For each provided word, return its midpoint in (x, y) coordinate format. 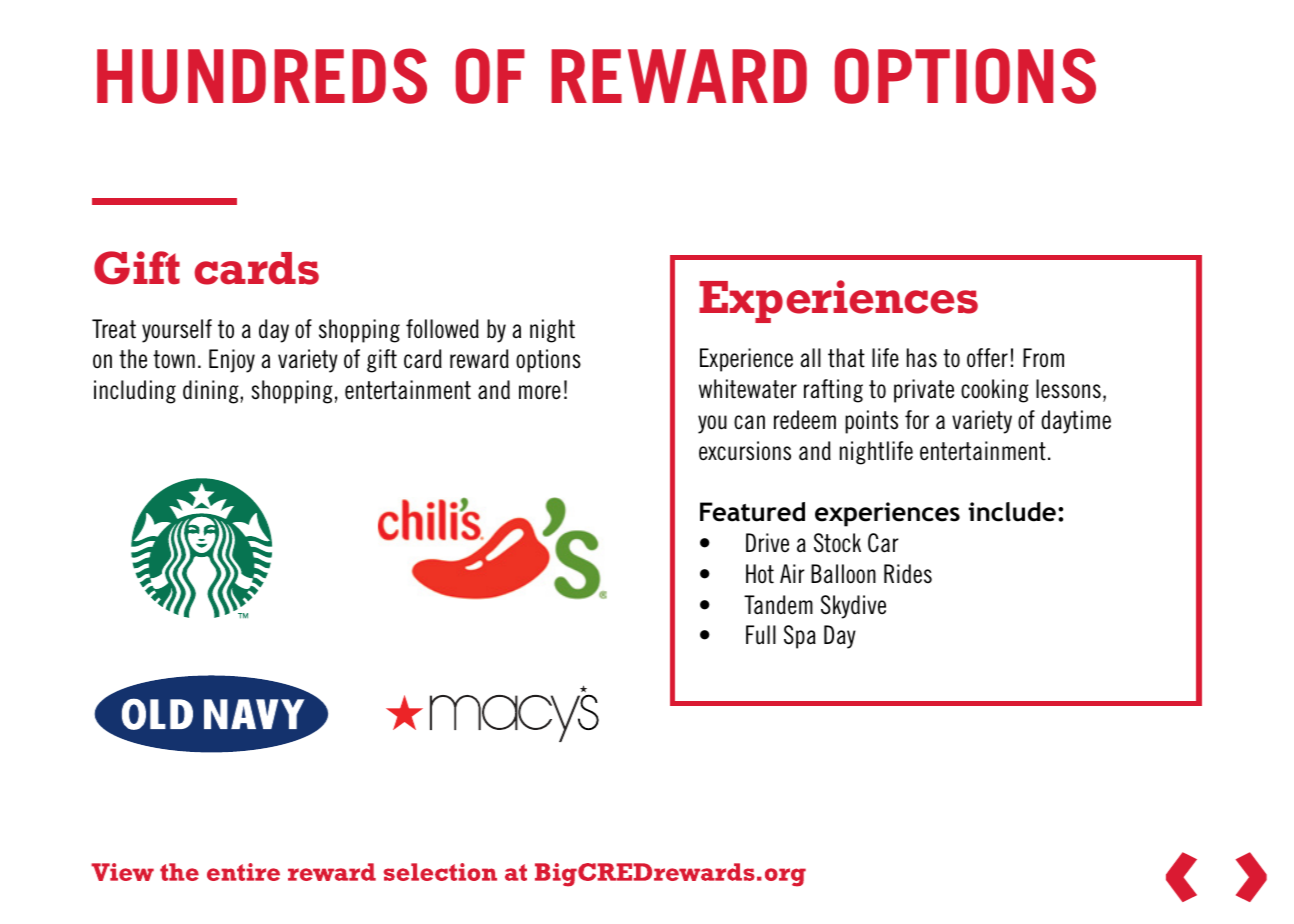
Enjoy (232, 361)
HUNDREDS (262, 76)
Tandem (778, 605)
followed (442, 329)
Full (761, 635)
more (540, 392)
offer (987, 358)
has (922, 358)
